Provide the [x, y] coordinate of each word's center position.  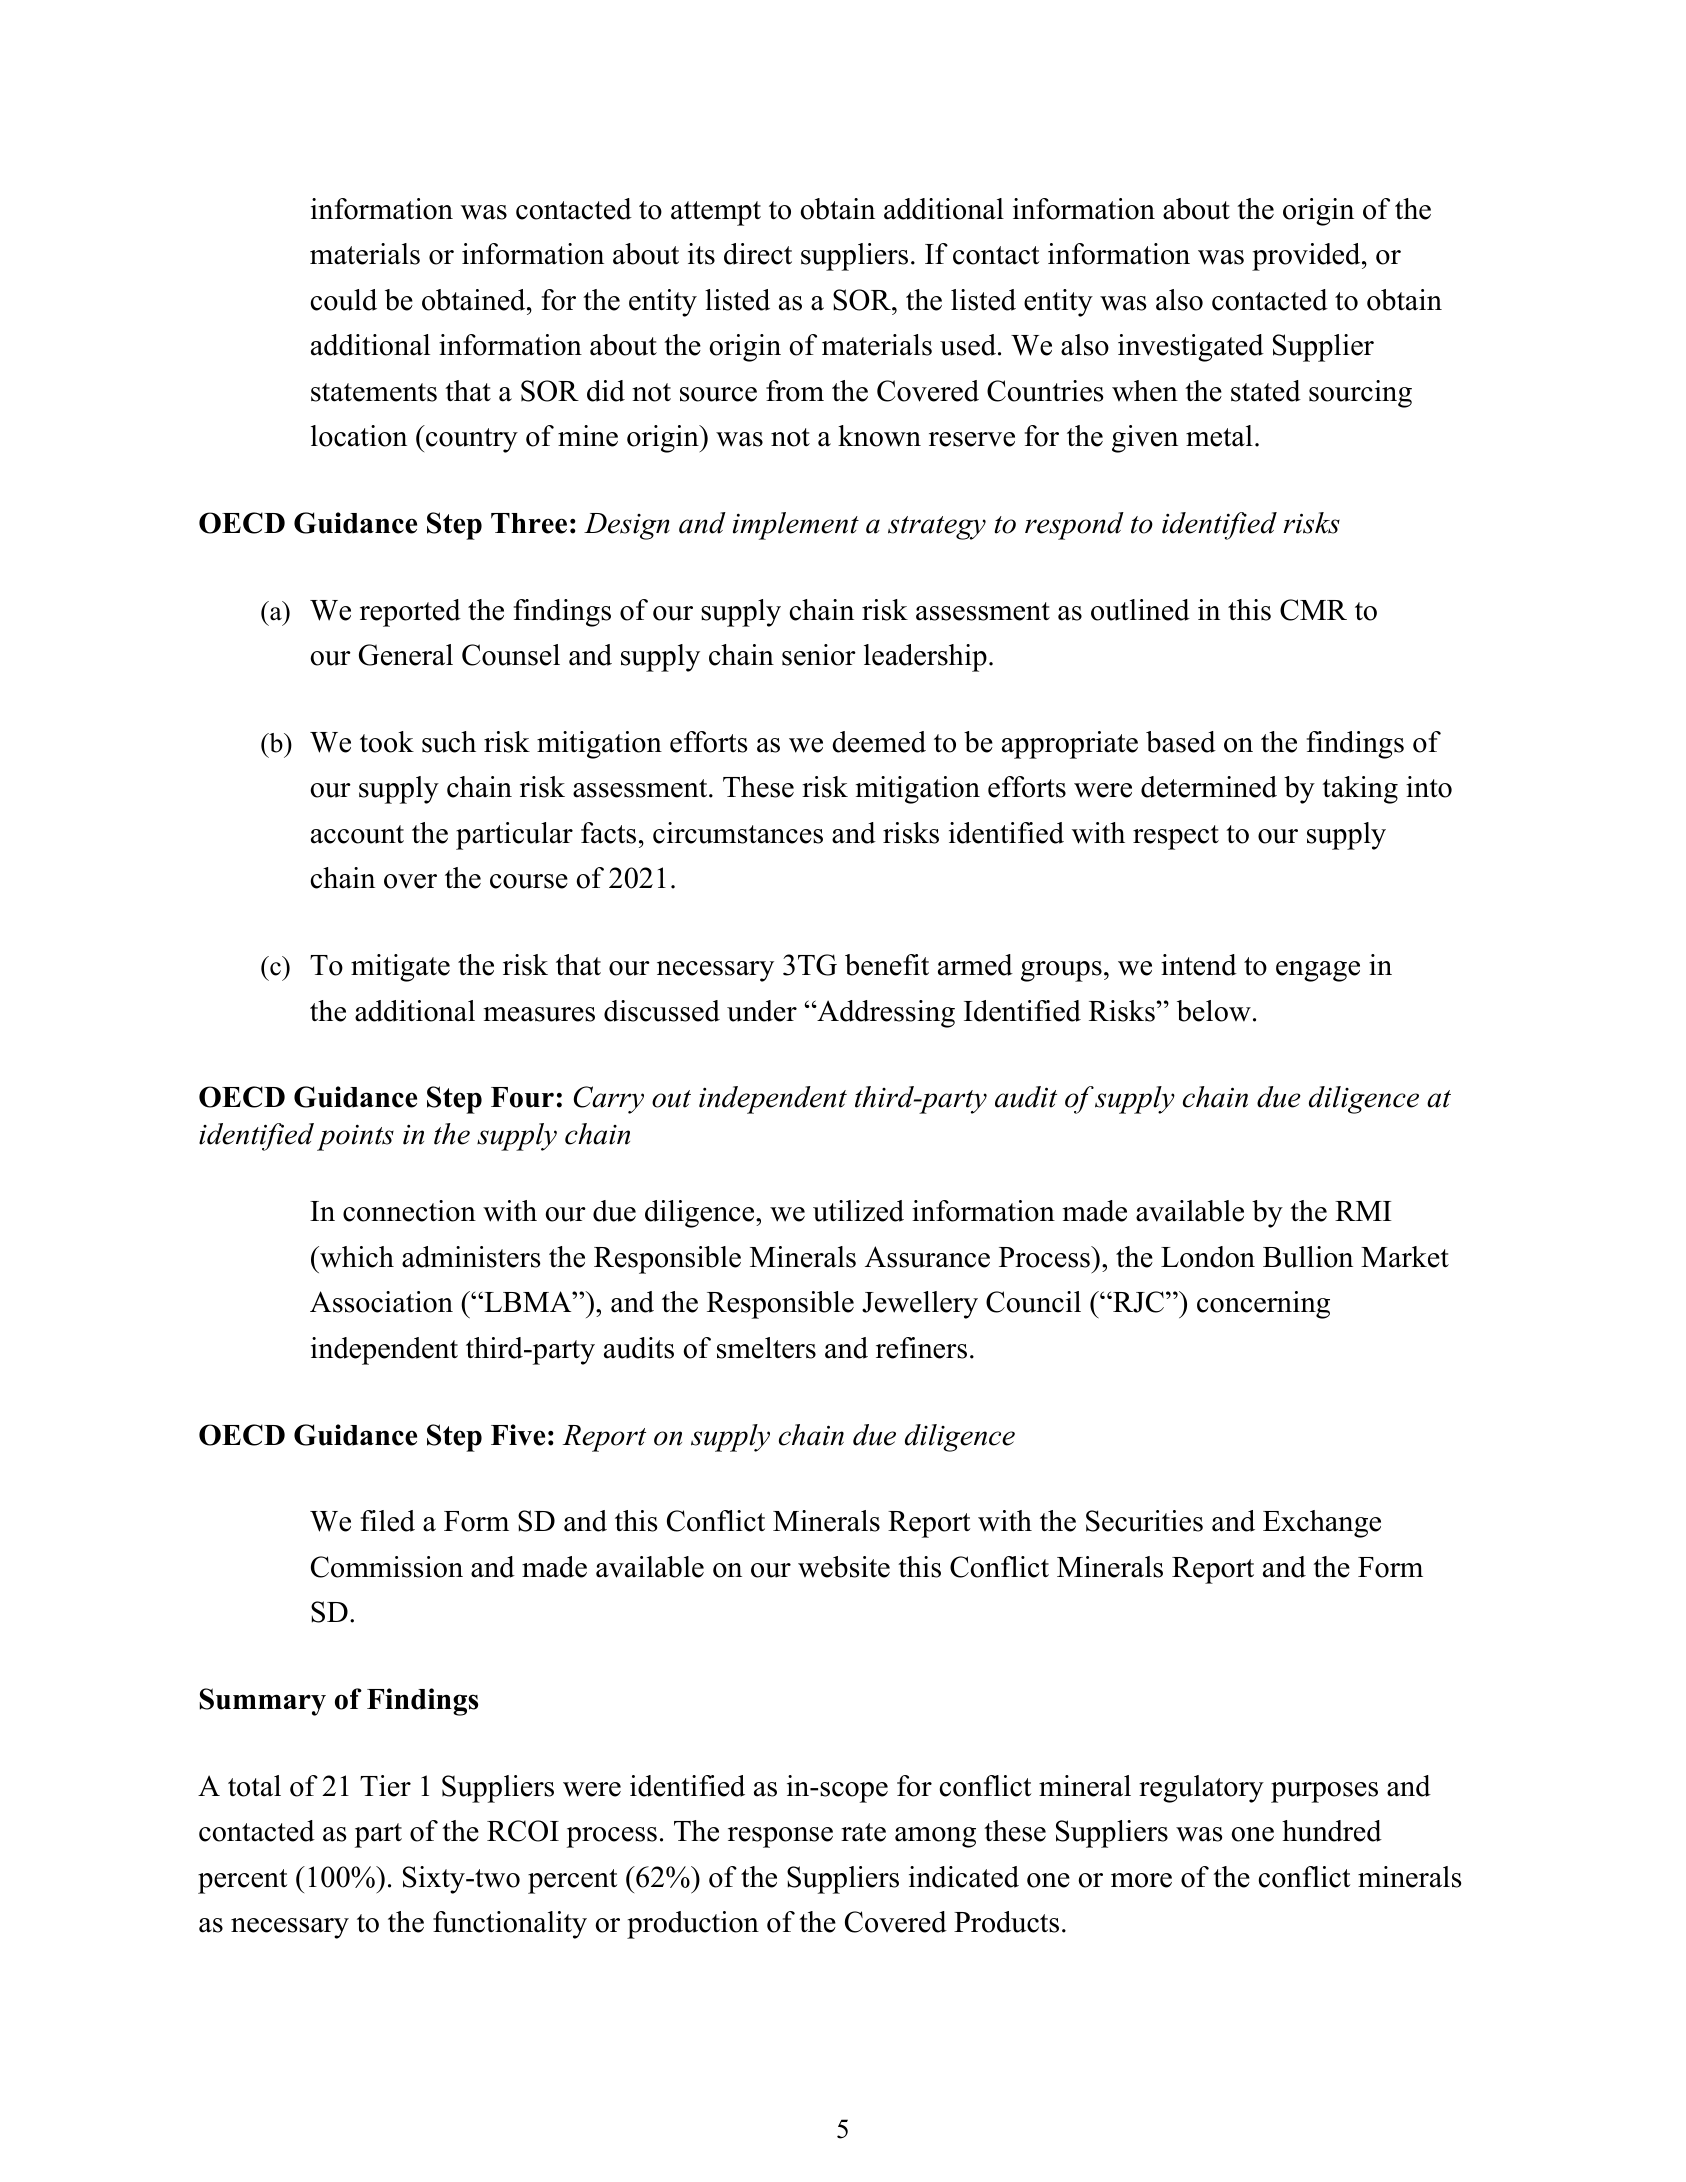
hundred [1332, 1831]
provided [1307, 257]
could [344, 300]
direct [758, 254]
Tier [385, 1786]
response [780, 1837]
